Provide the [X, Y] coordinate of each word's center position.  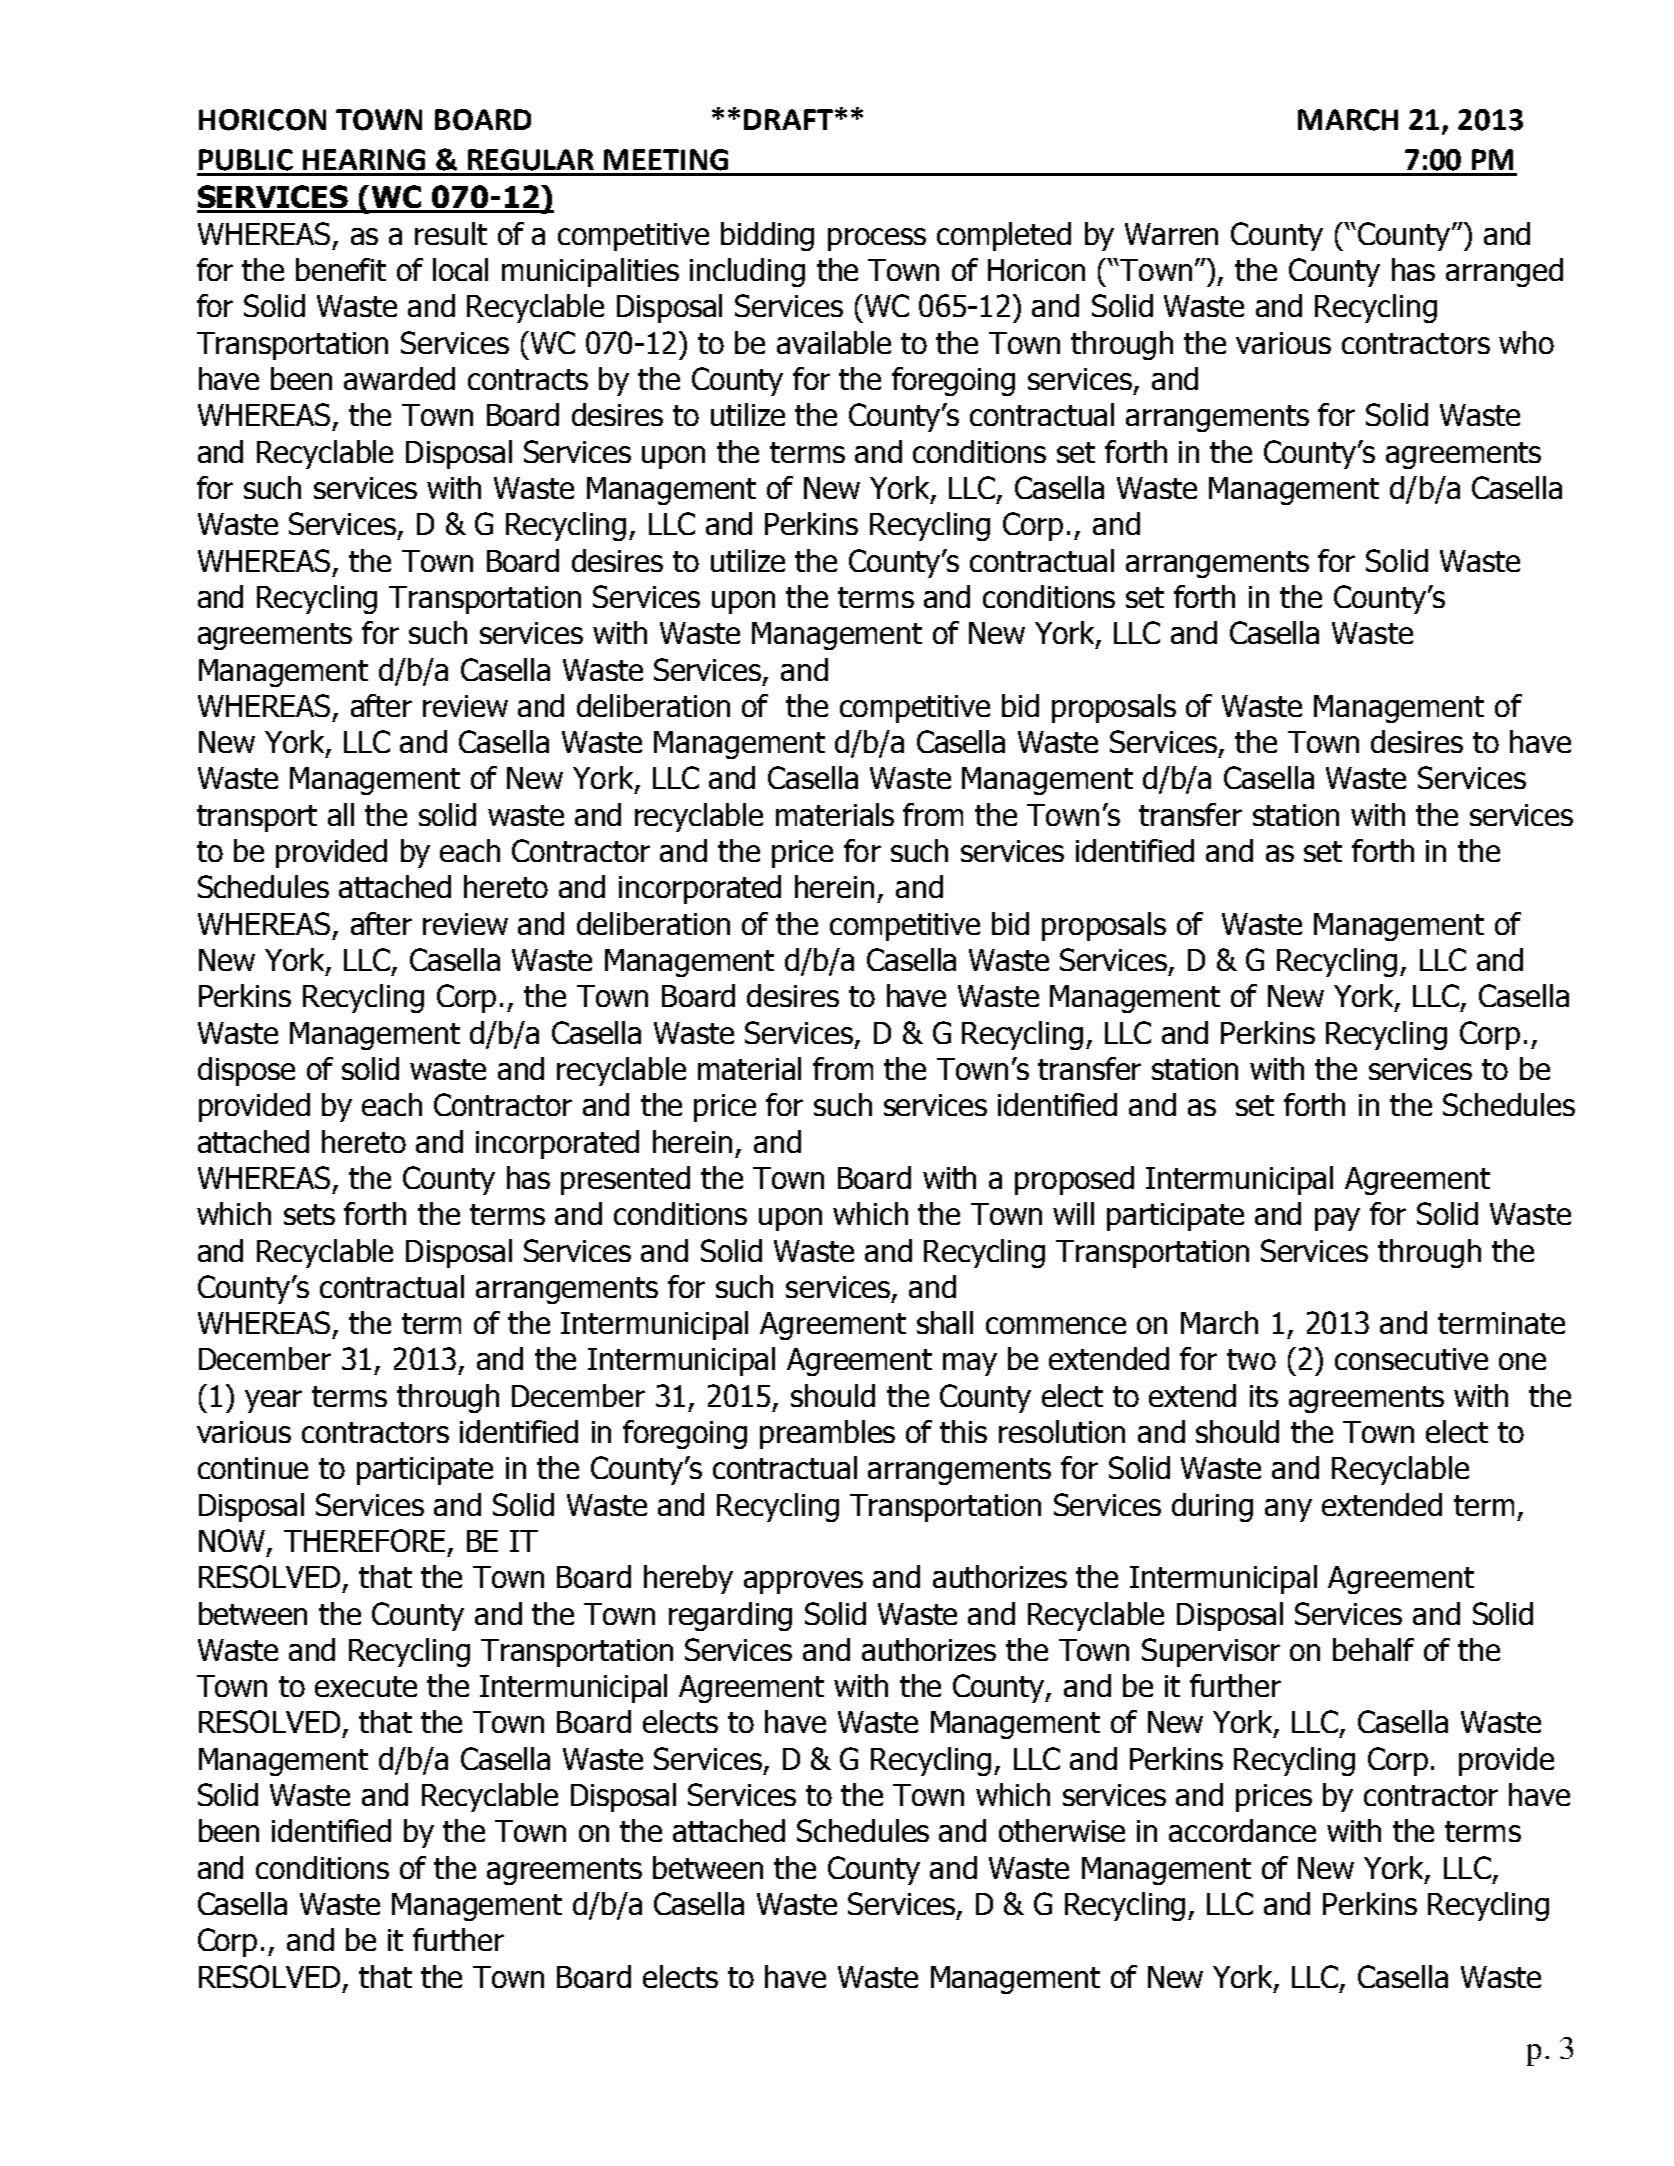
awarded [399, 378]
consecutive [1411, 1359]
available [834, 342]
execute [366, 1686]
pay [1337, 1219]
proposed [1074, 1180]
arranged [1504, 272]
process [877, 239]
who [1526, 342]
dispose [246, 1071]
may [970, 1364]
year [273, 1401]
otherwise [1062, 1830]
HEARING [364, 160]
